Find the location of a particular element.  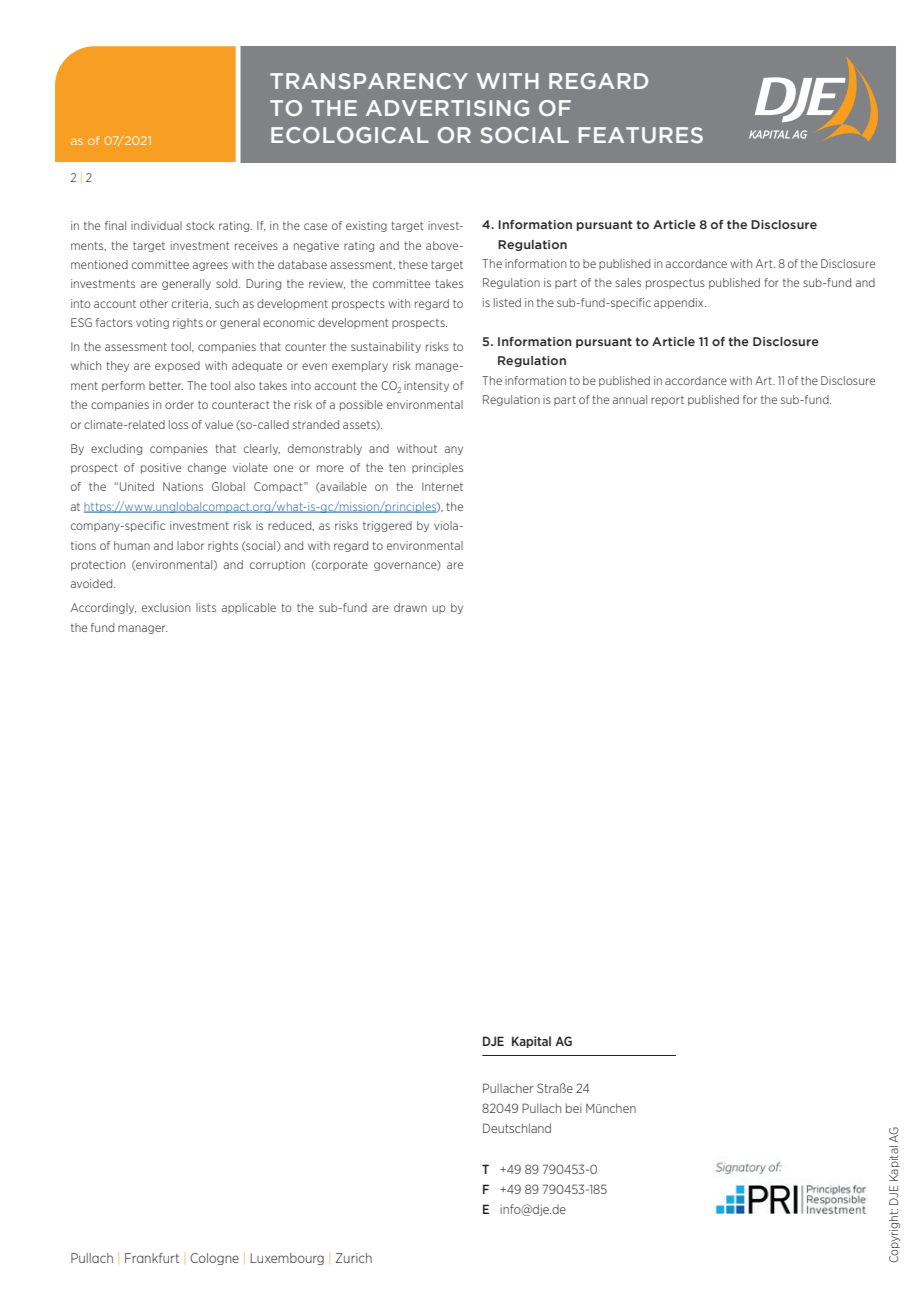

annual is located at coordinates (630, 399).
